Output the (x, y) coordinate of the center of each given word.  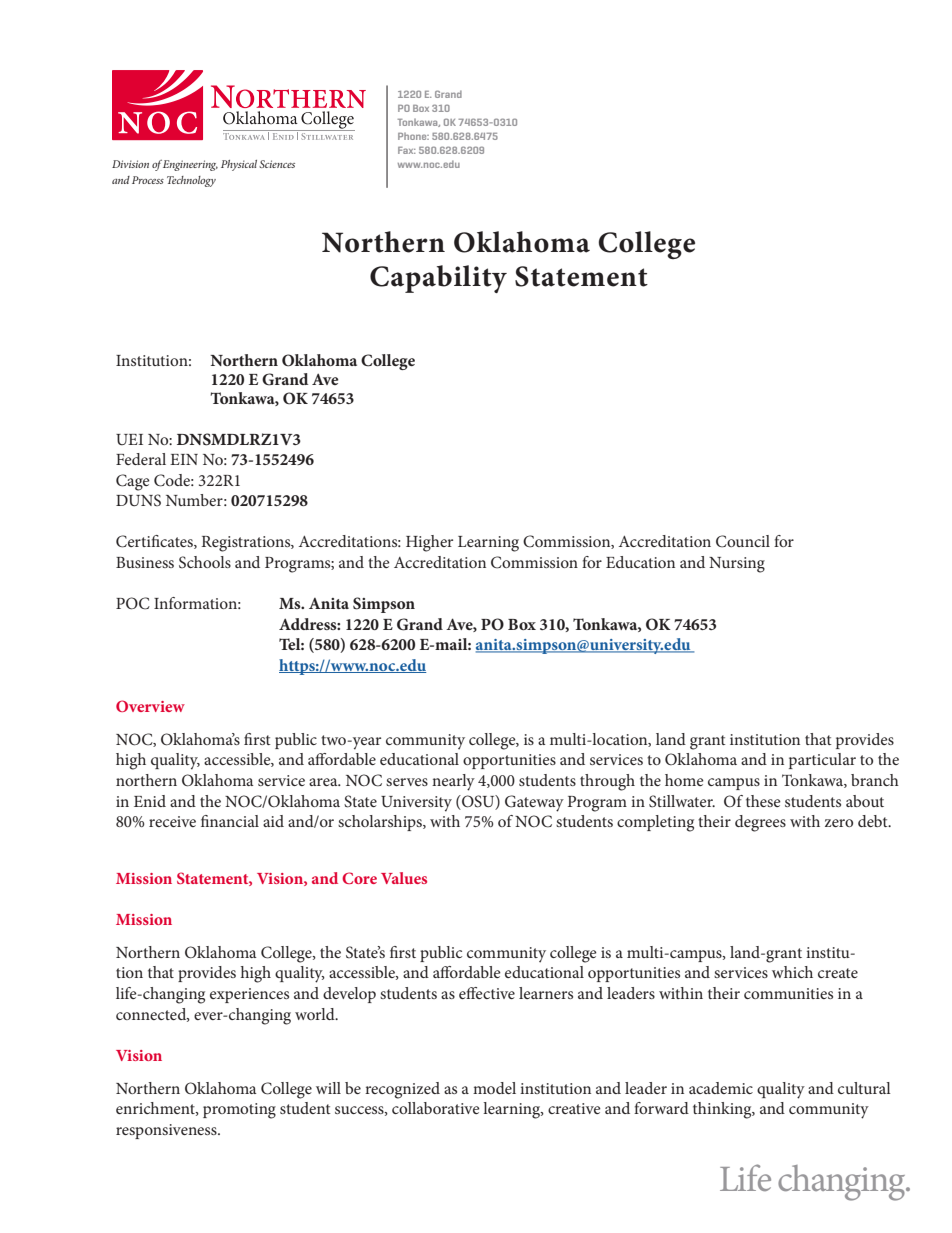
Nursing (737, 565)
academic (721, 1088)
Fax (406, 150)
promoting (239, 1111)
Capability (438, 279)
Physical (239, 165)
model (494, 1088)
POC (133, 603)
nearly (453, 782)
